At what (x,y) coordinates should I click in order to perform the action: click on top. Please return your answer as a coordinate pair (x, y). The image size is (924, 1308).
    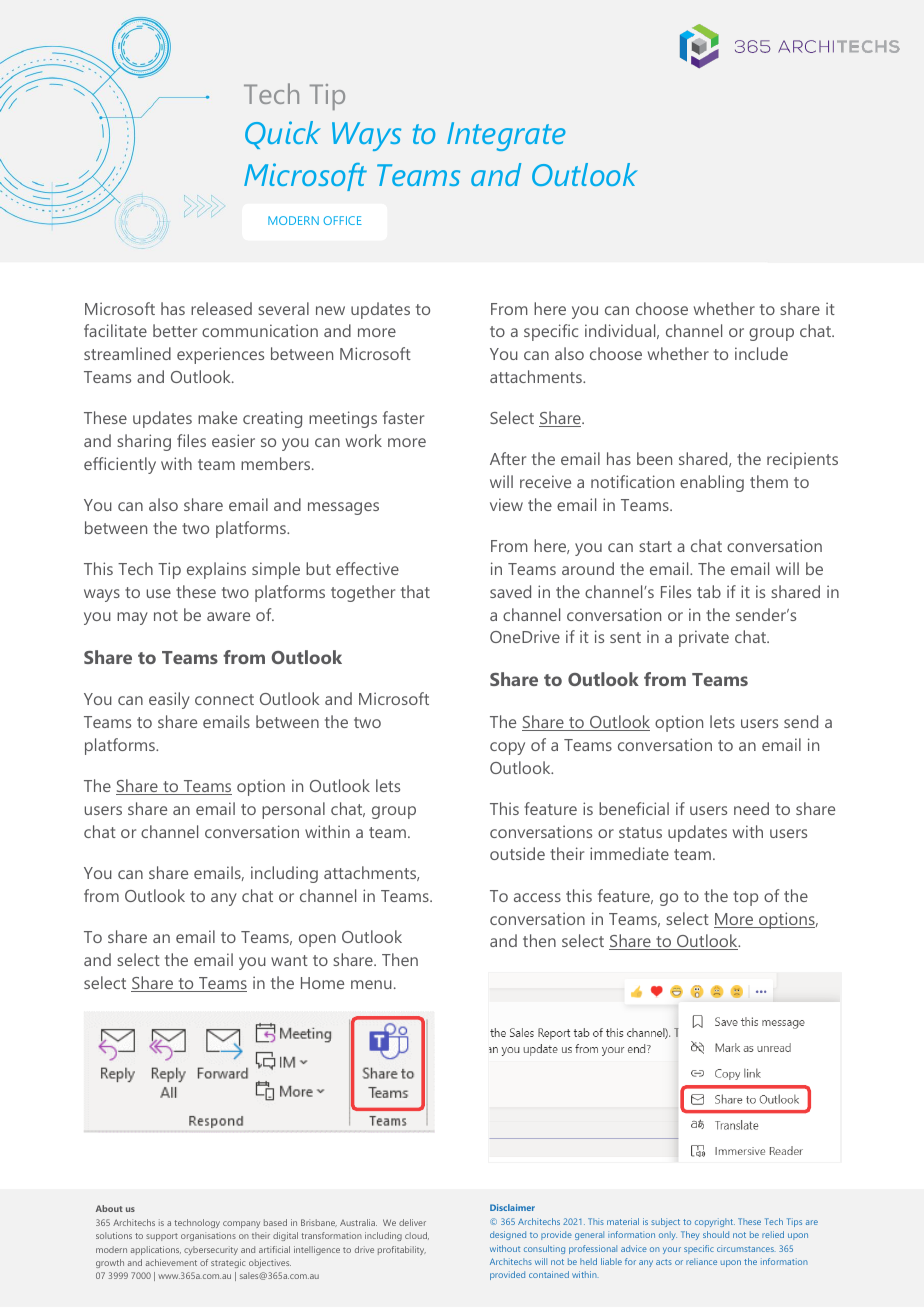
    Looking at the image, I should click on (745, 898).
